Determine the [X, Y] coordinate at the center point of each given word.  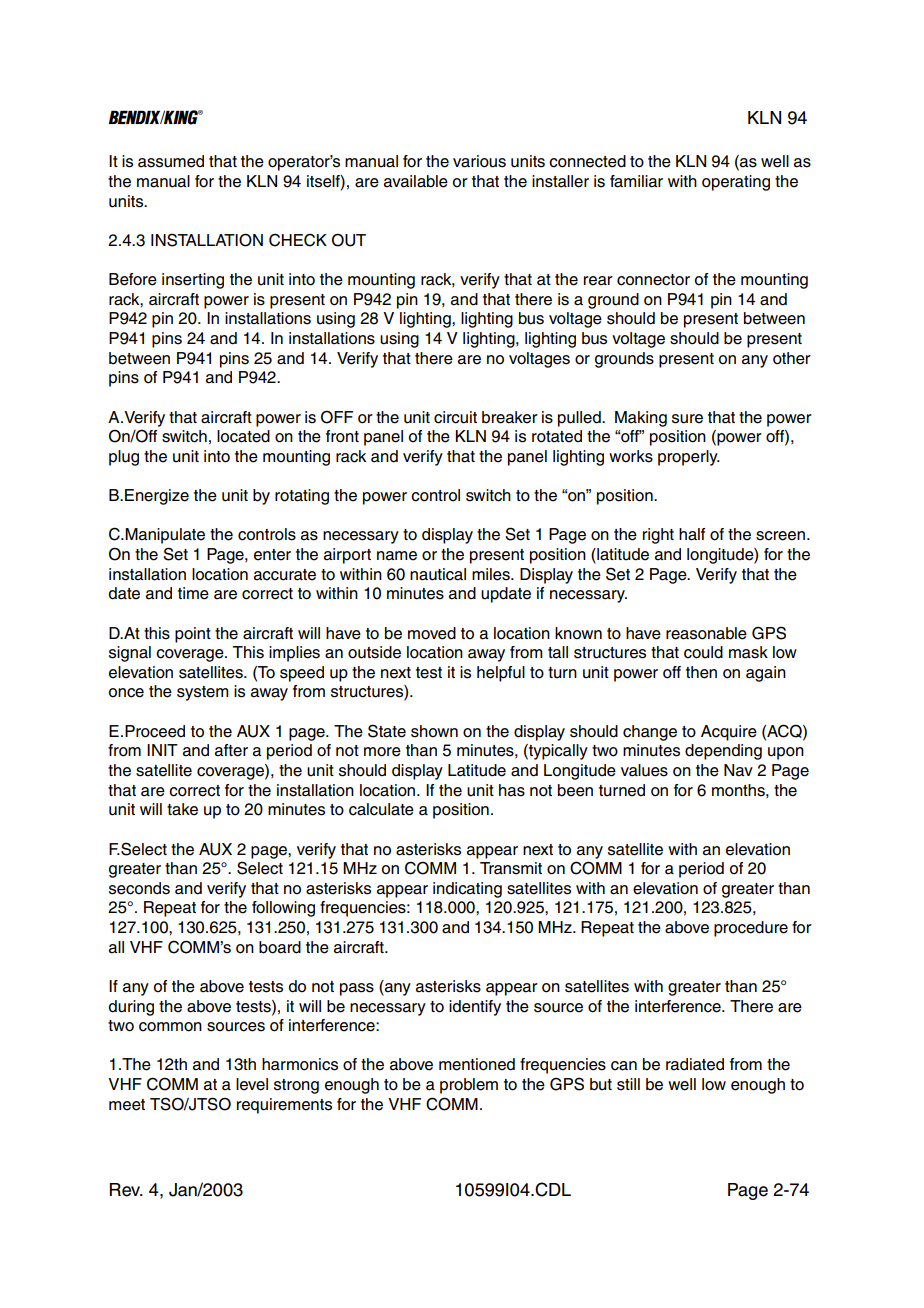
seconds [139, 888]
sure [687, 419]
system [203, 693]
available [416, 181]
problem [469, 1086]
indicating [467, 890]
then [701, 672]
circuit [455, 417]
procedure [751, 929]
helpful [501, 674]
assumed [171, 161]
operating [736, 183]
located [243, 436]
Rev [126, 1190]
